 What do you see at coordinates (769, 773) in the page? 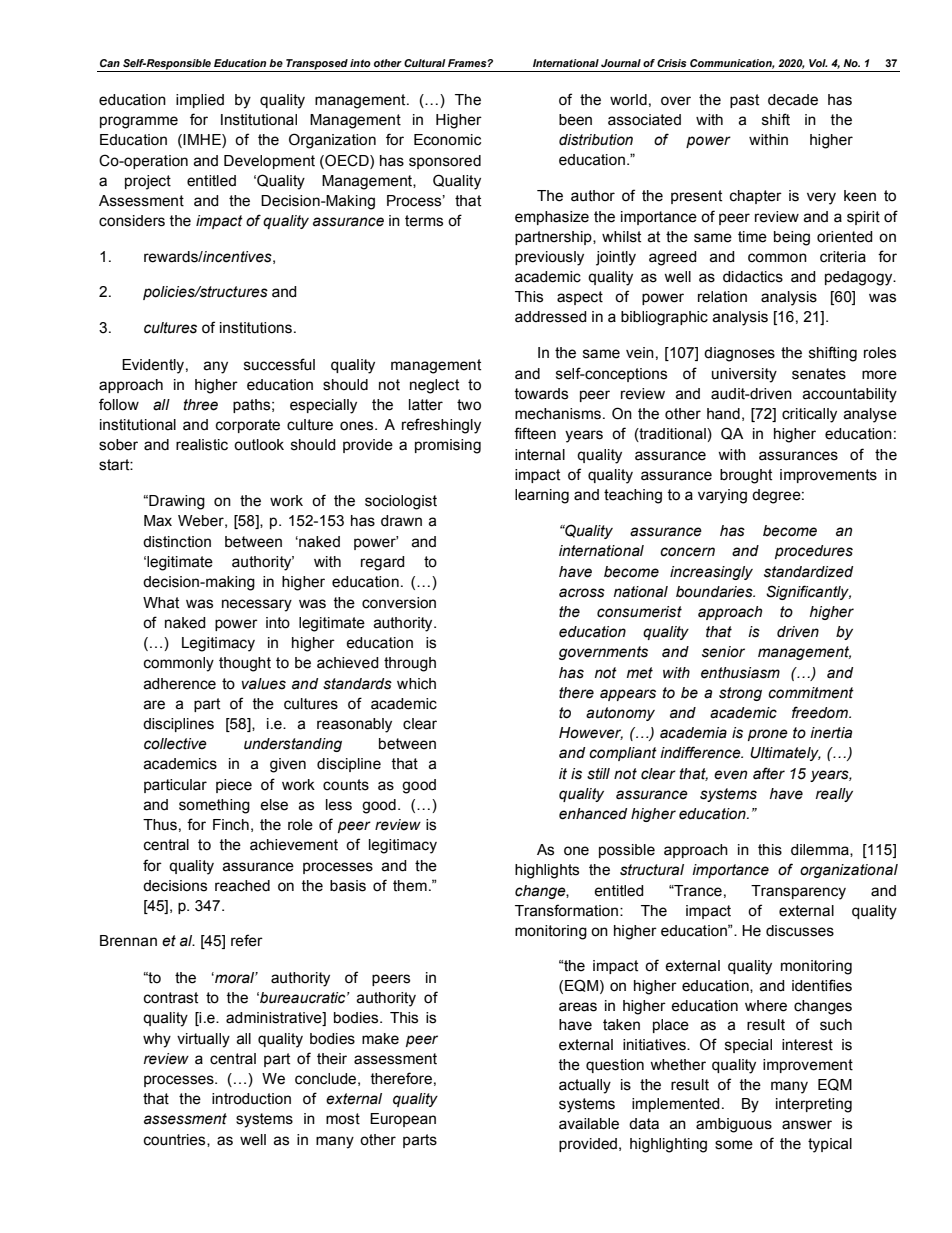
I see `after` at bounding box center [769, 773].
